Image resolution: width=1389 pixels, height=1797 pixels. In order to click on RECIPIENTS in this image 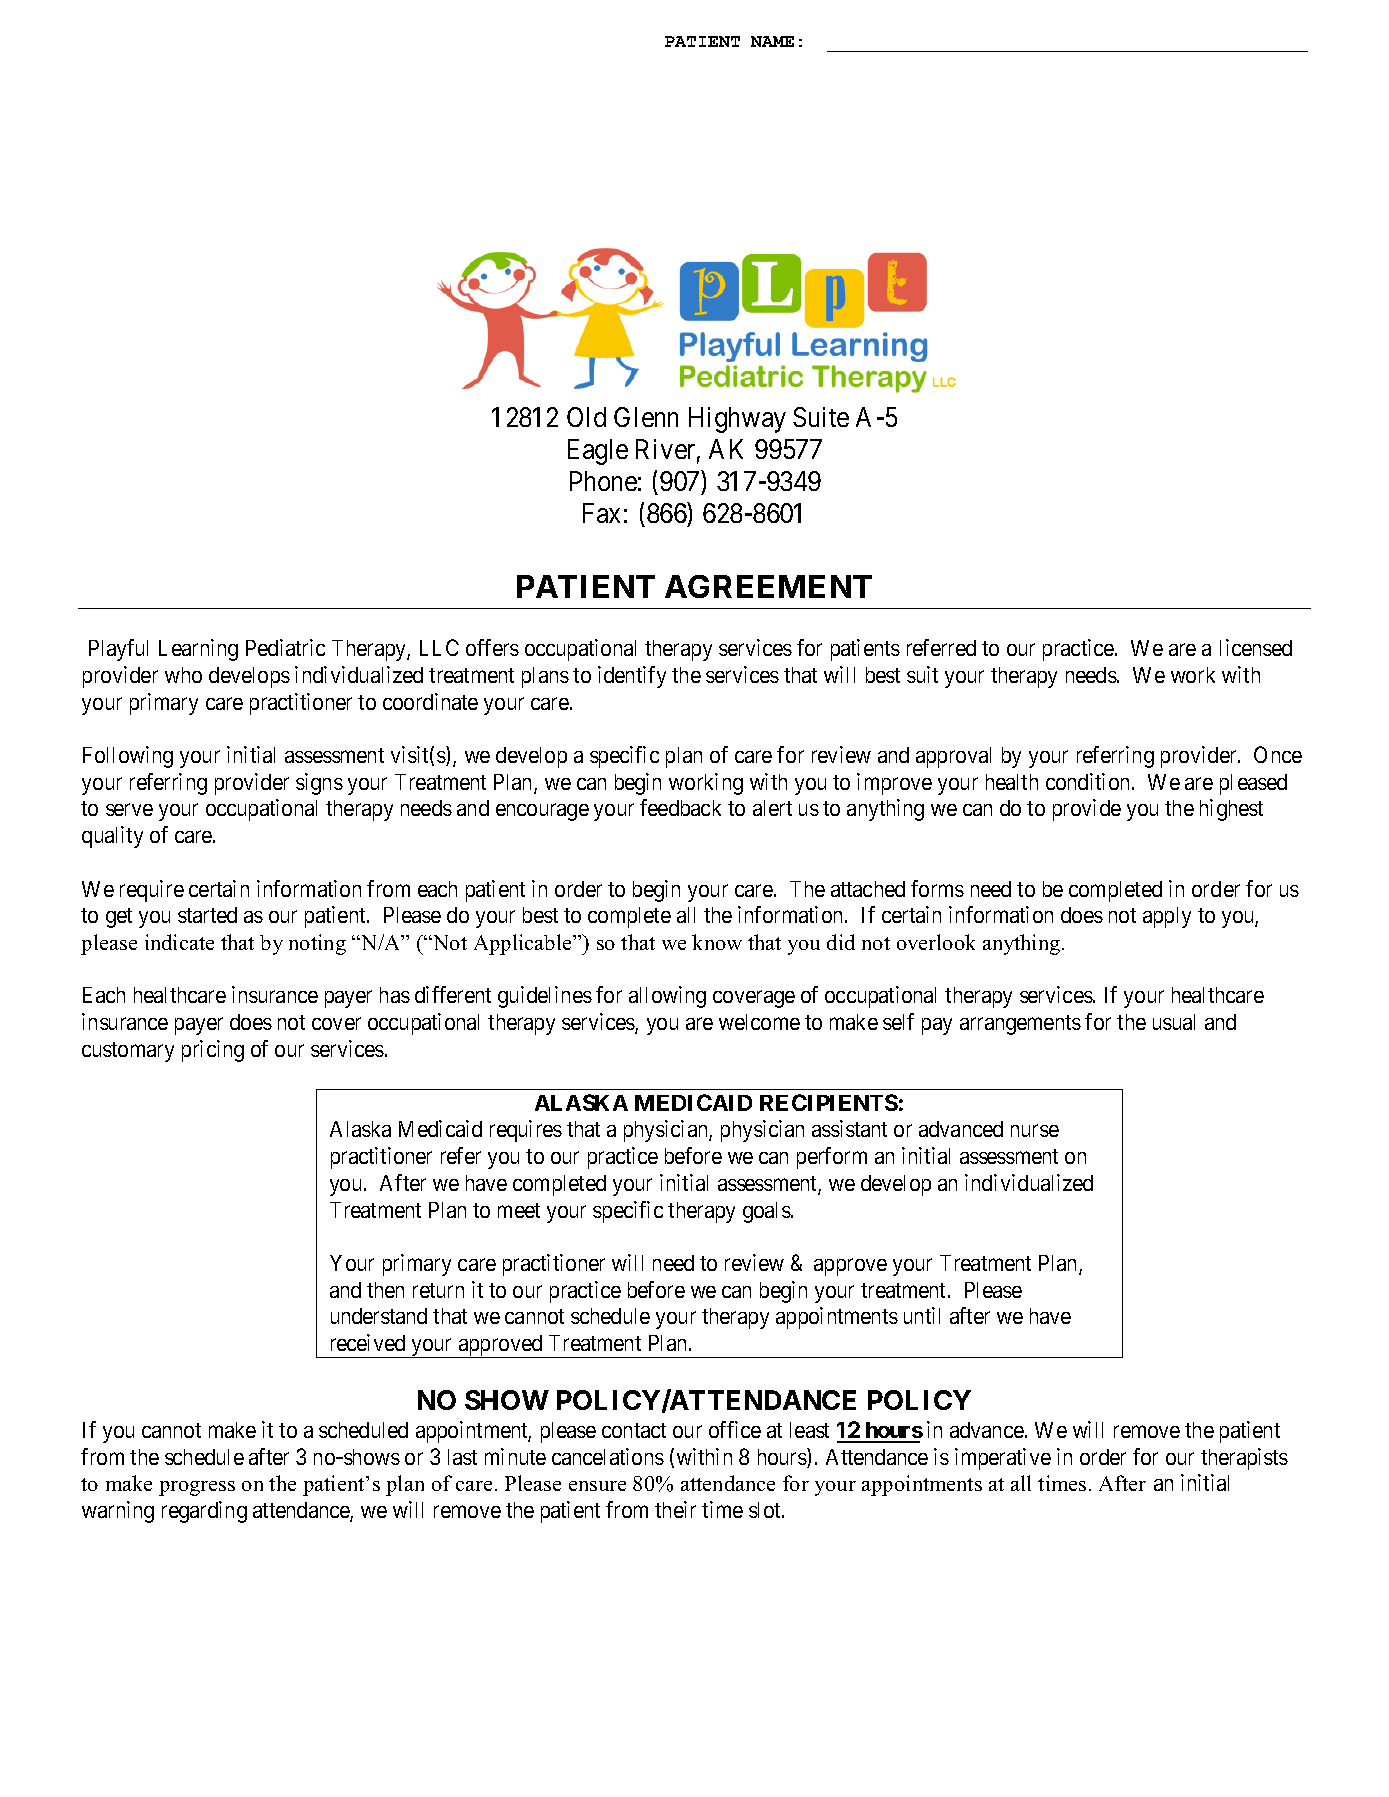, I will do `click(829, 1102)`.
